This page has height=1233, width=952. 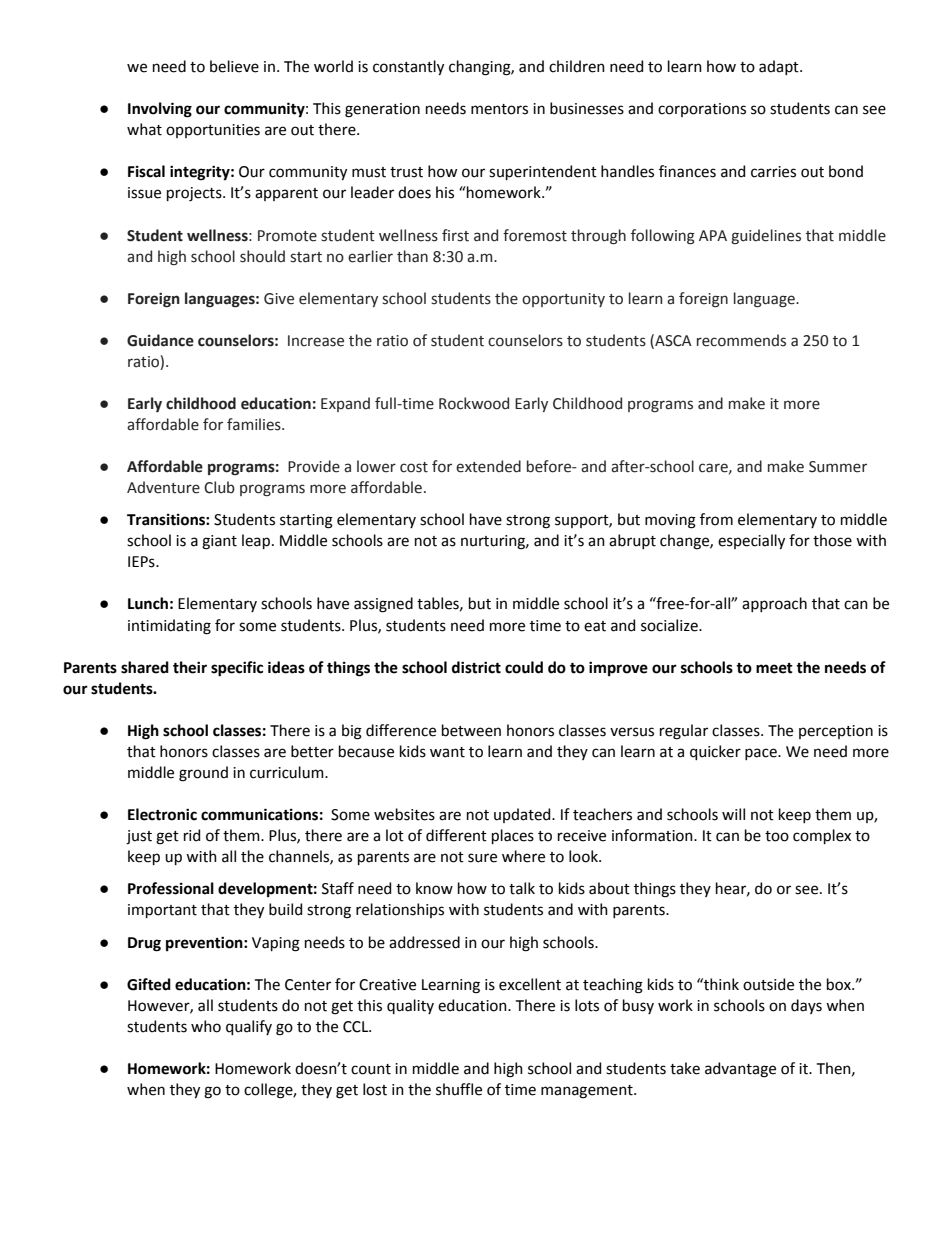 What do you see at coordinates (219, 542) in the page?
I see `giant` at bounding box center [219, 542].
